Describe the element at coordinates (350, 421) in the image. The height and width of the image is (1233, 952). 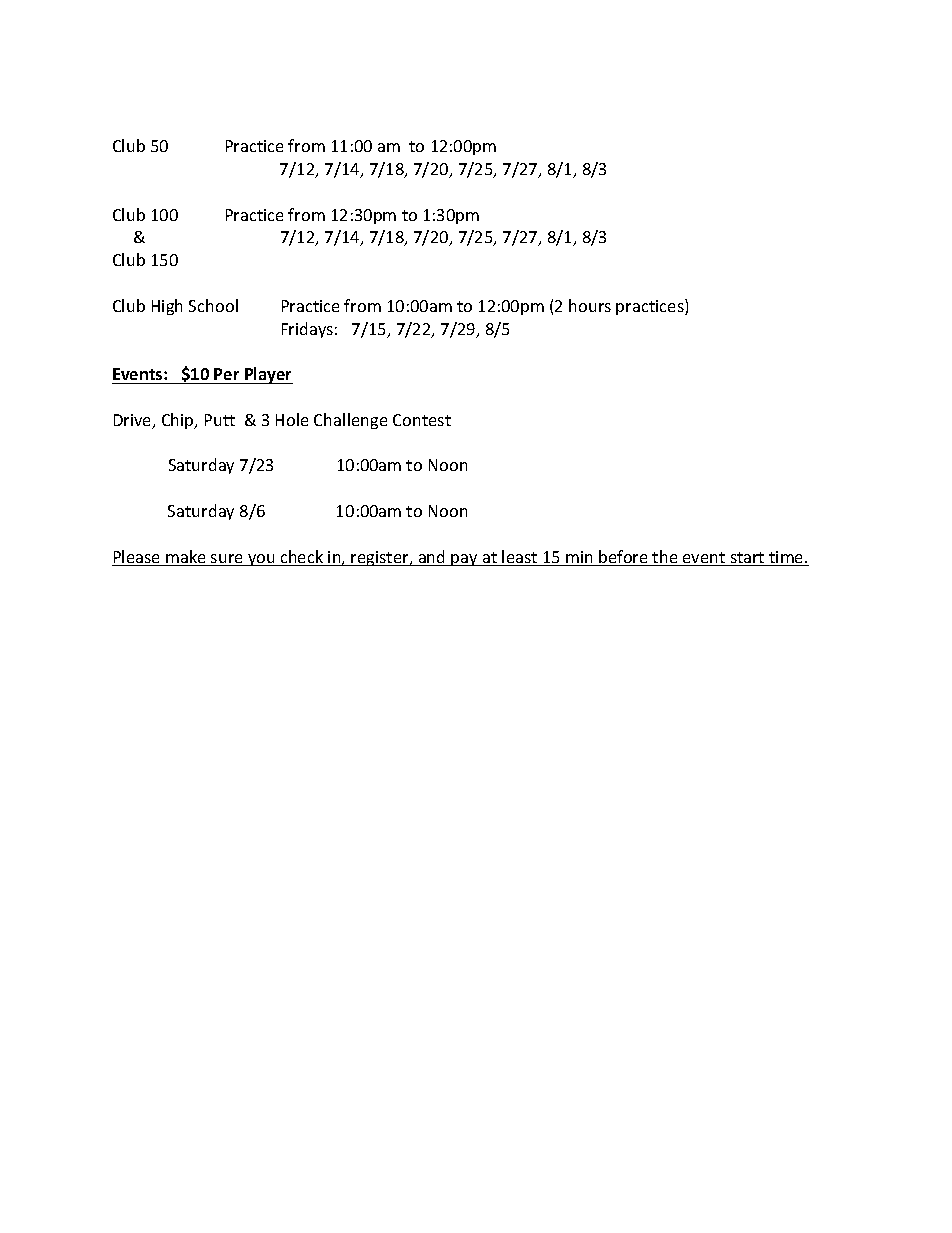
I see `Challenge` at that location.
